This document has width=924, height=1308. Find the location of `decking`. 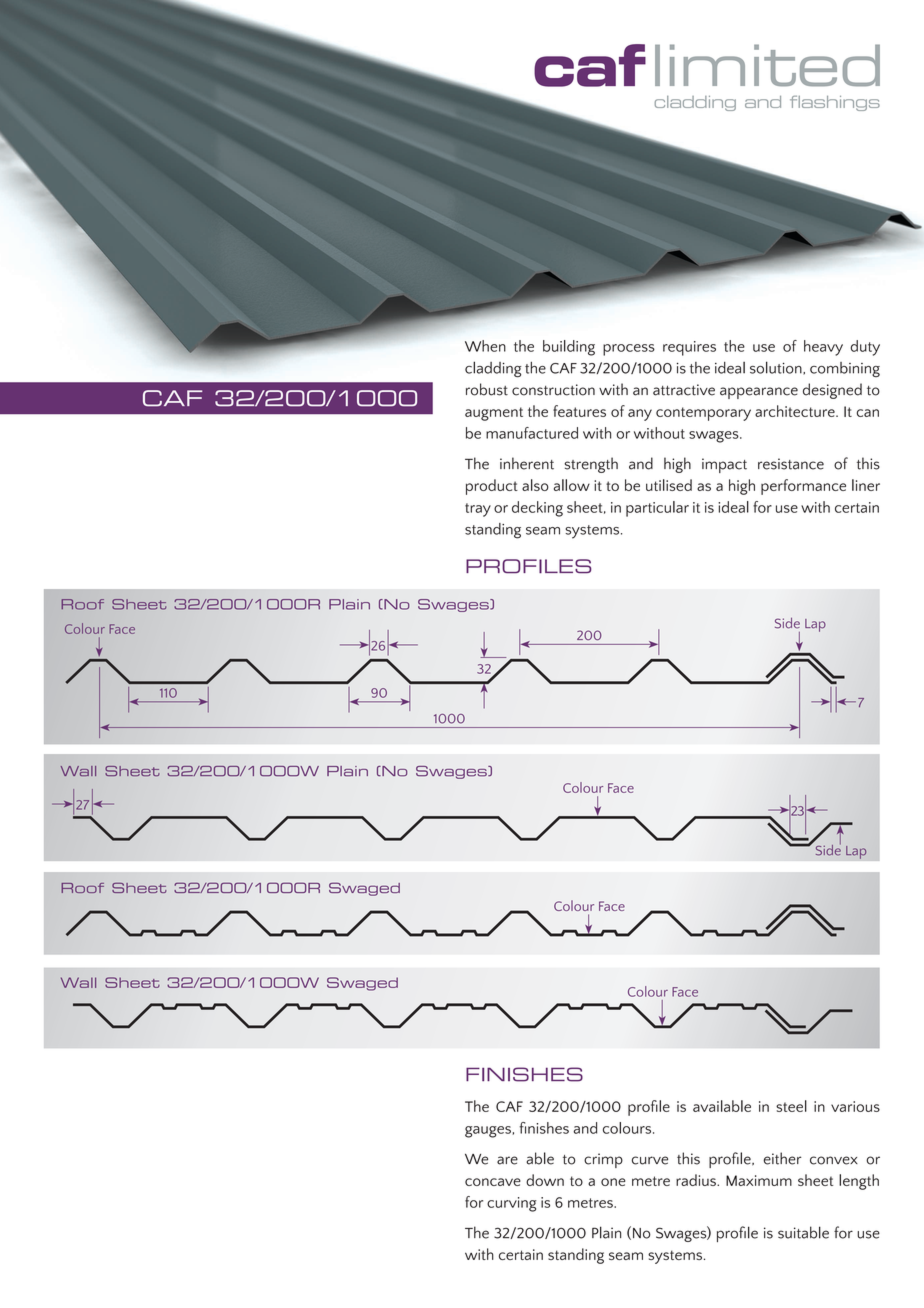

decking is located at coordinates (537, 509).
